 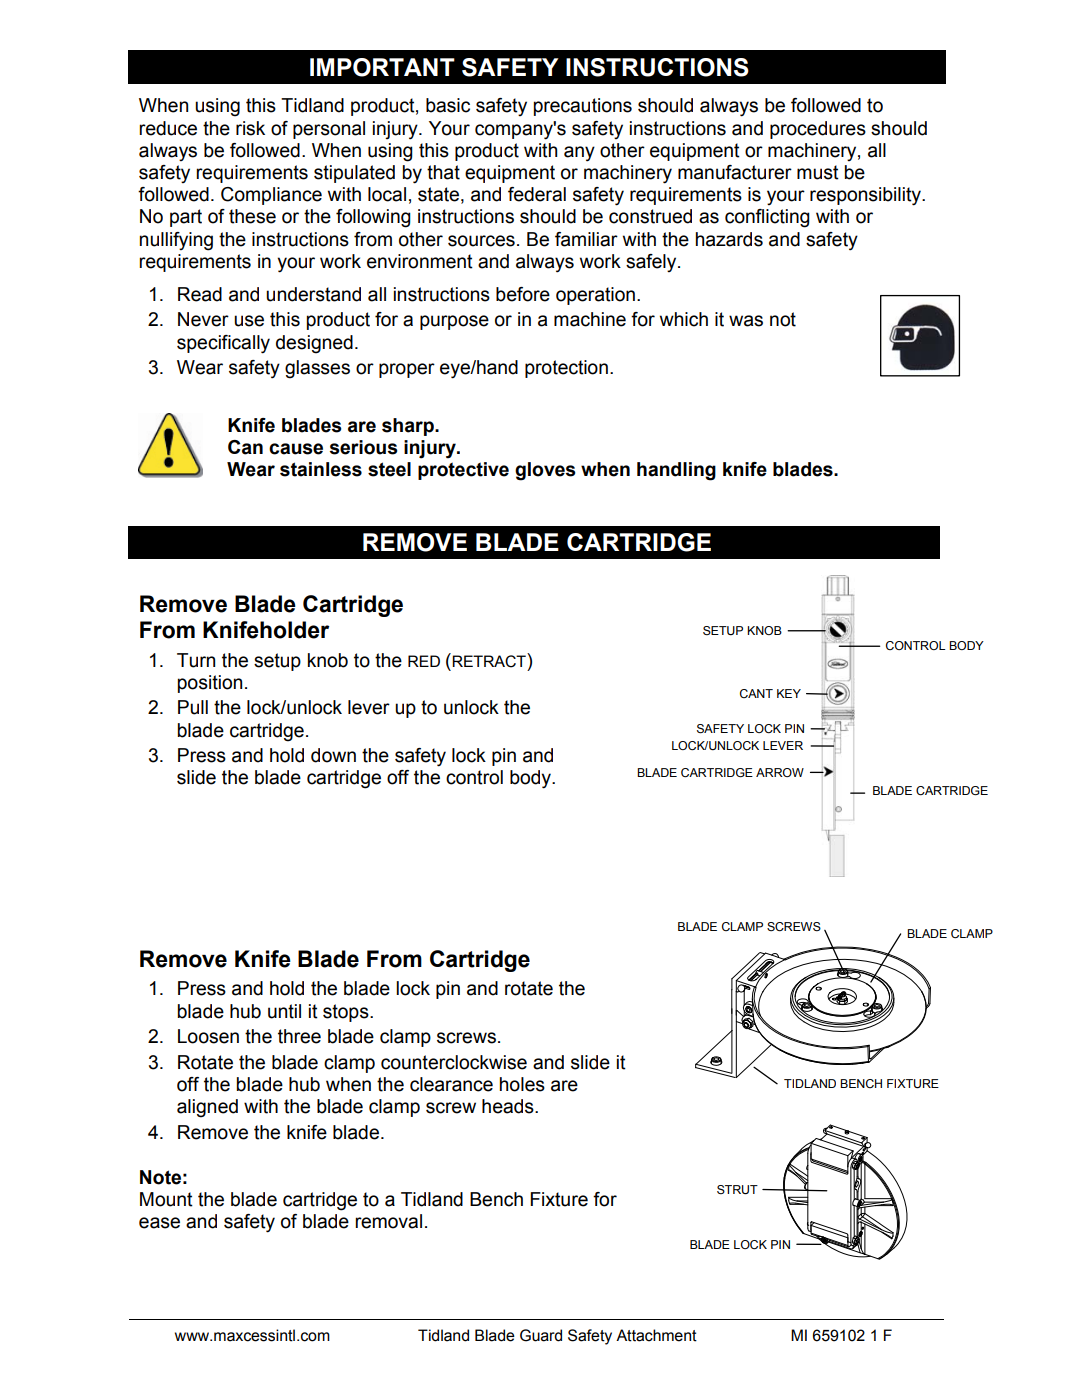 What do you see at coordinates (789, 693) in the screenshot?
I see `KEY` at bounding box center [789, 693].
